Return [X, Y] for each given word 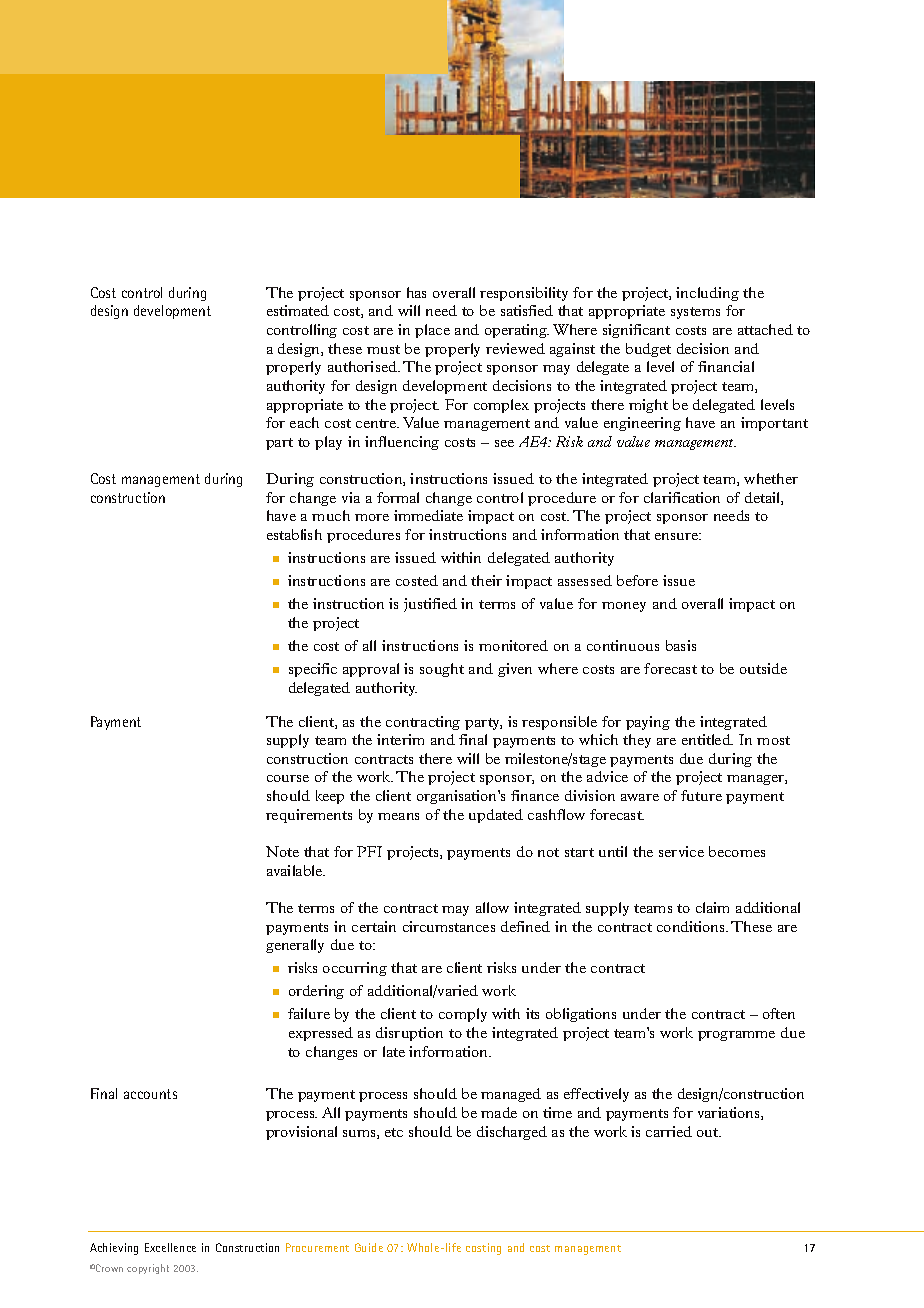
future [701, 795]
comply [463, 1015]
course [288, 778]
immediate [428, 515]
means [398, 816]
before [637, 580]
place [432, 331]
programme [736, 1036]
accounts [150, 1094]
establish [294, 534]
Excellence [170, 1247]
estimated [298, 310]
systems [695, 313]
